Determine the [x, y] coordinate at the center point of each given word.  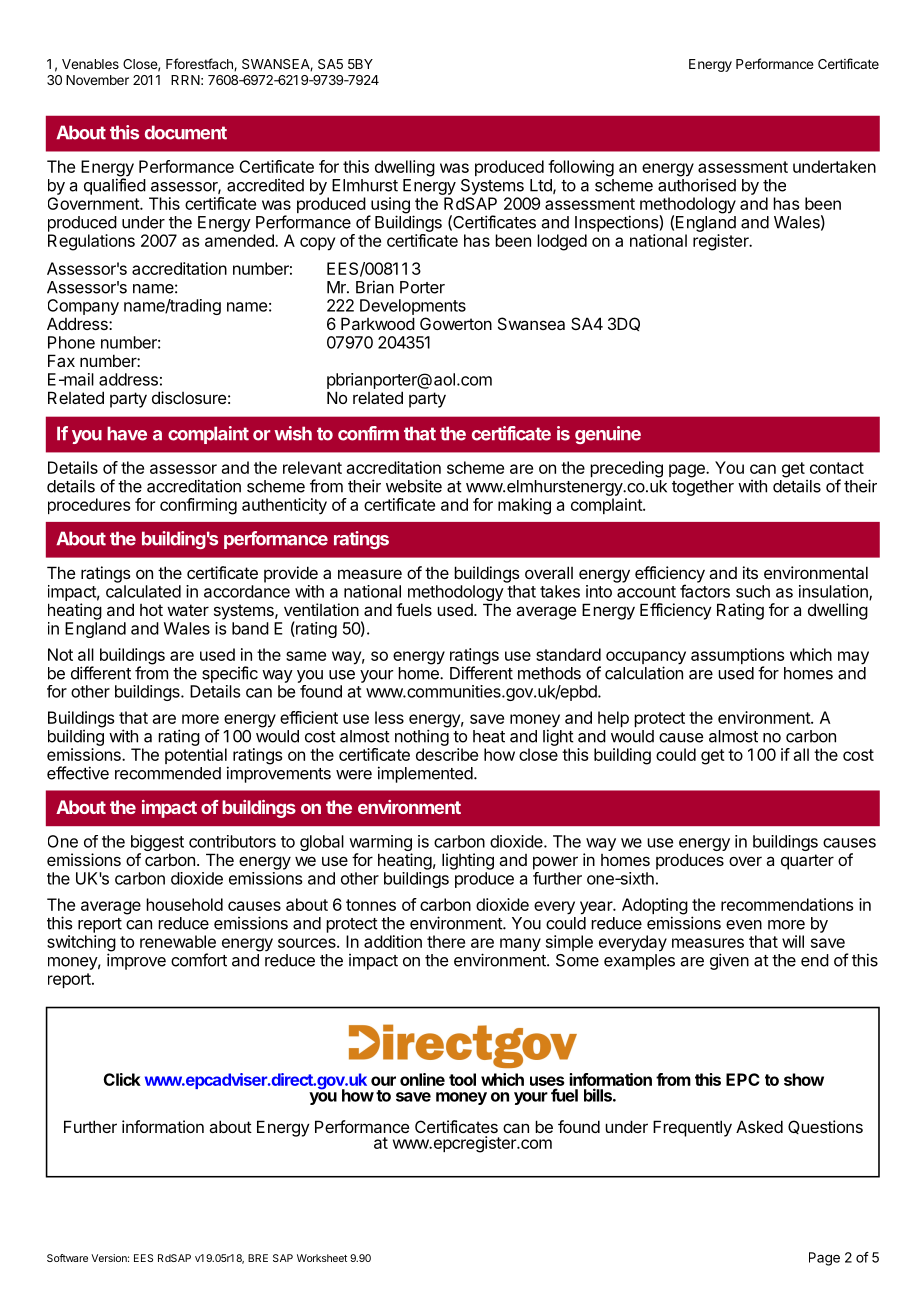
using [389, 206]
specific [230, 674]
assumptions [737, 657]
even [744, 925]
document [186, 132]
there [446, 941]
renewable [178, 941]
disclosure [189, 397]
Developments [413, 308]
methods [549, 673]
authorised [697, 185]
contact [837, 468]
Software [67, 1258]
